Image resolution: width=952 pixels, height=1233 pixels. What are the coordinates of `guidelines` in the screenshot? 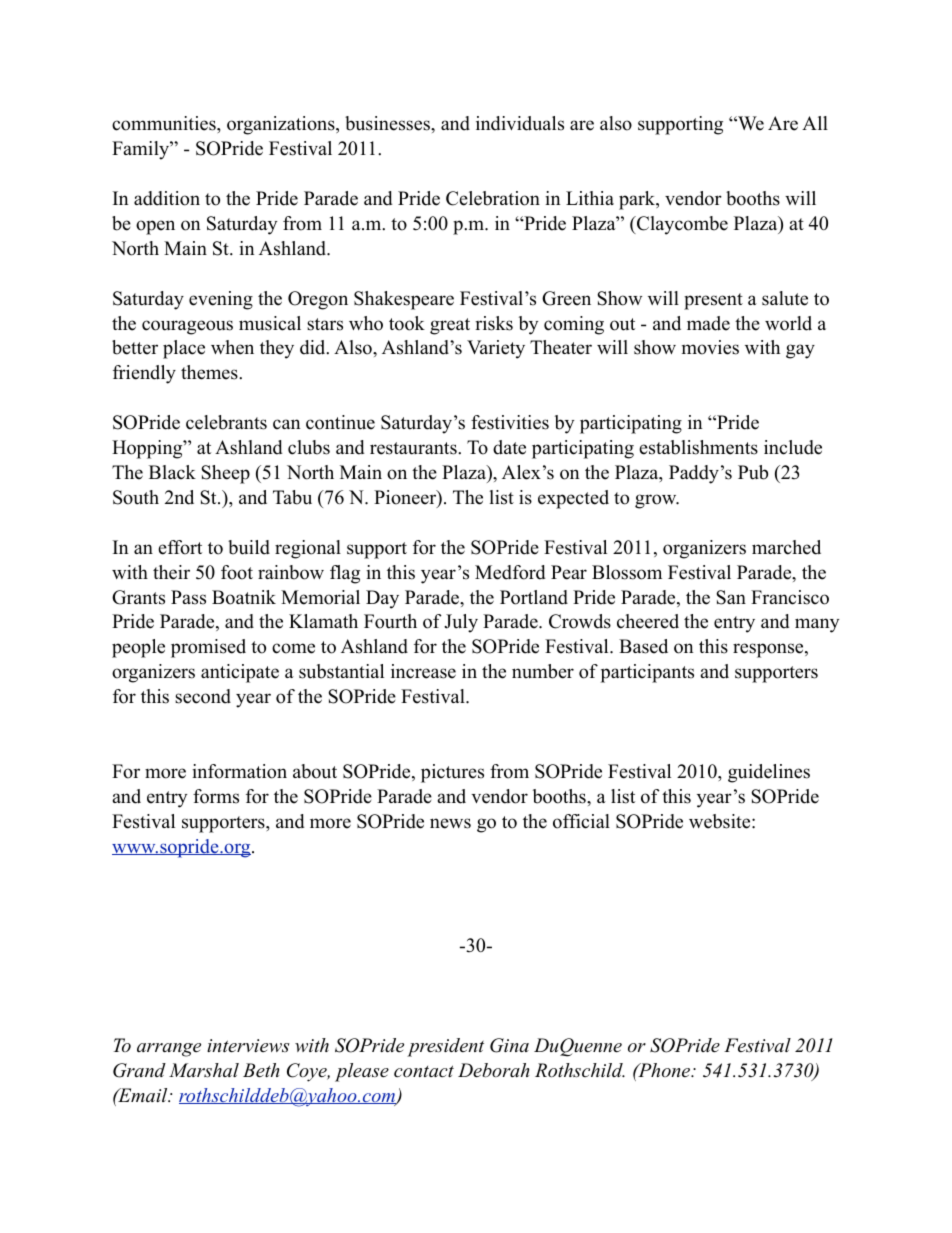 It's located at (769, 773).
